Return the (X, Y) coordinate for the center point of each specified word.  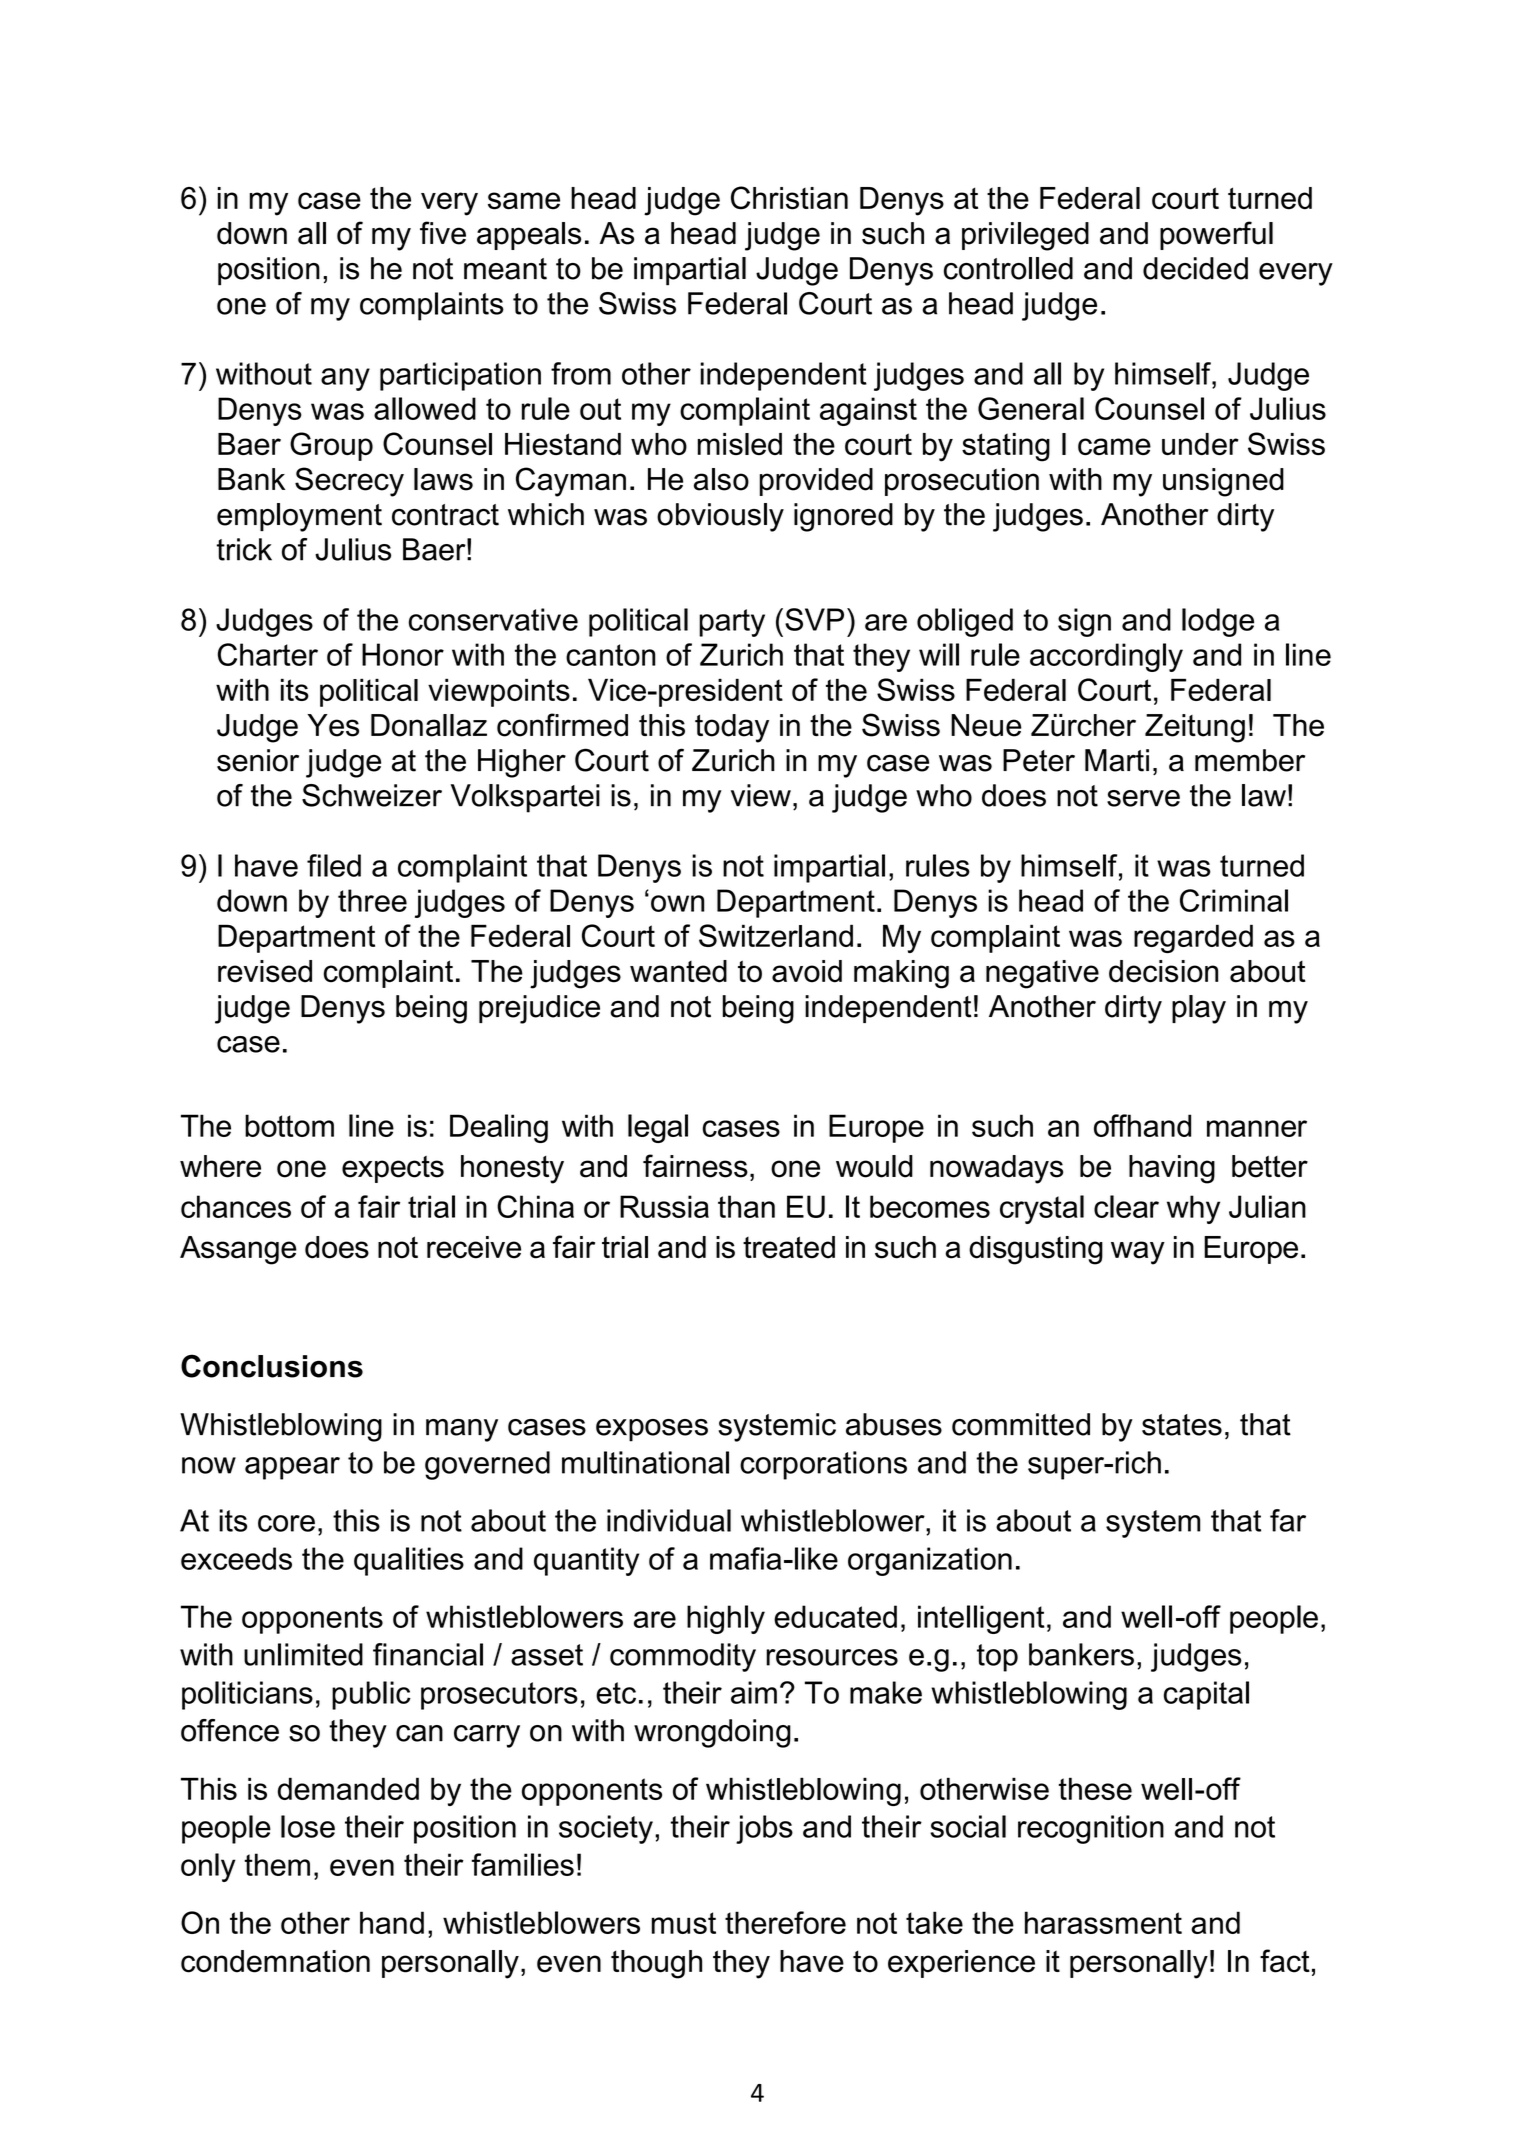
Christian (789, 198)
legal (658, 1128)
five (443, 233)
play (1199, 1009)
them (277, 1864)
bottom (289, 1125)
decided (1195, 268)
